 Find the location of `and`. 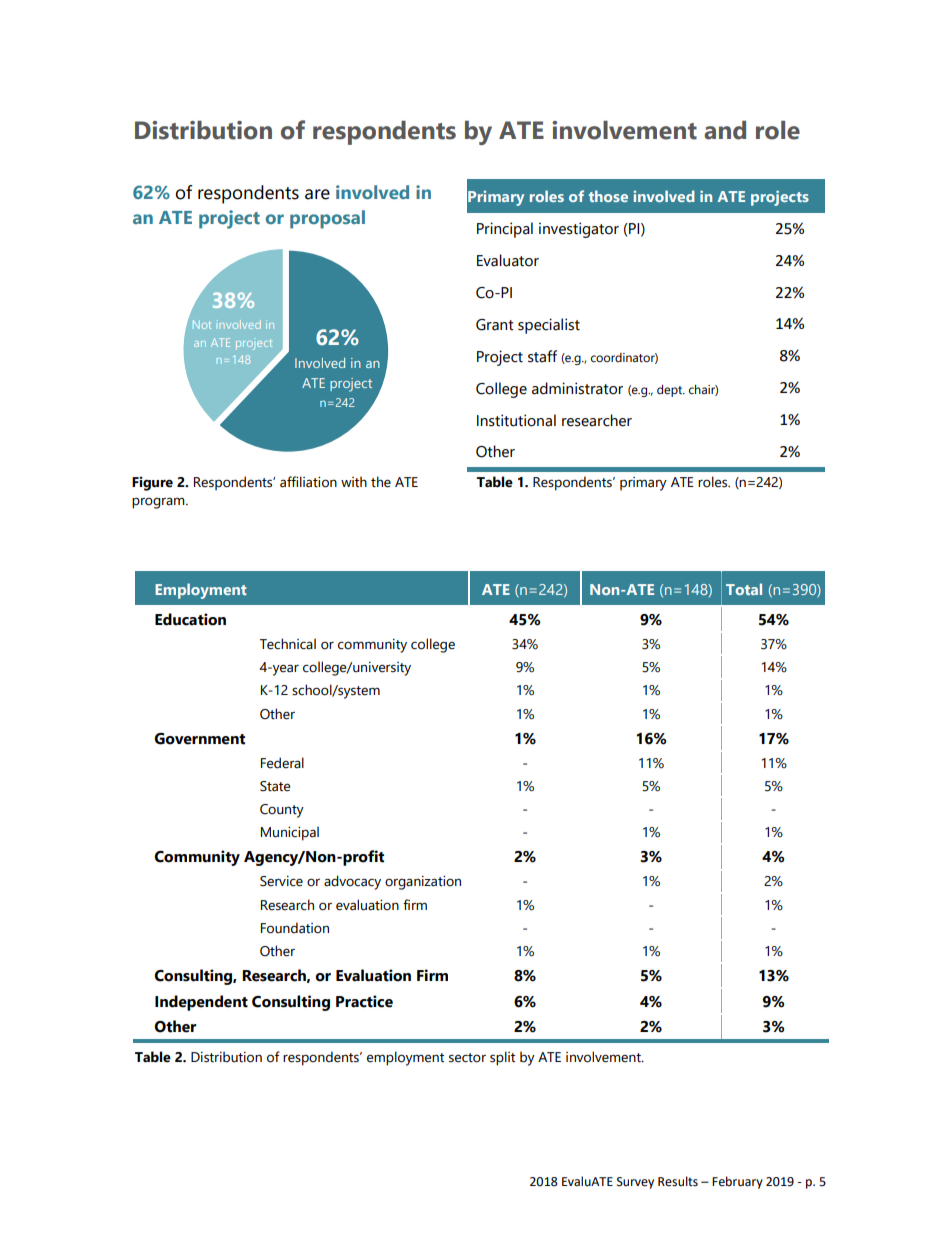

and is located at coordinates (725, 130).
